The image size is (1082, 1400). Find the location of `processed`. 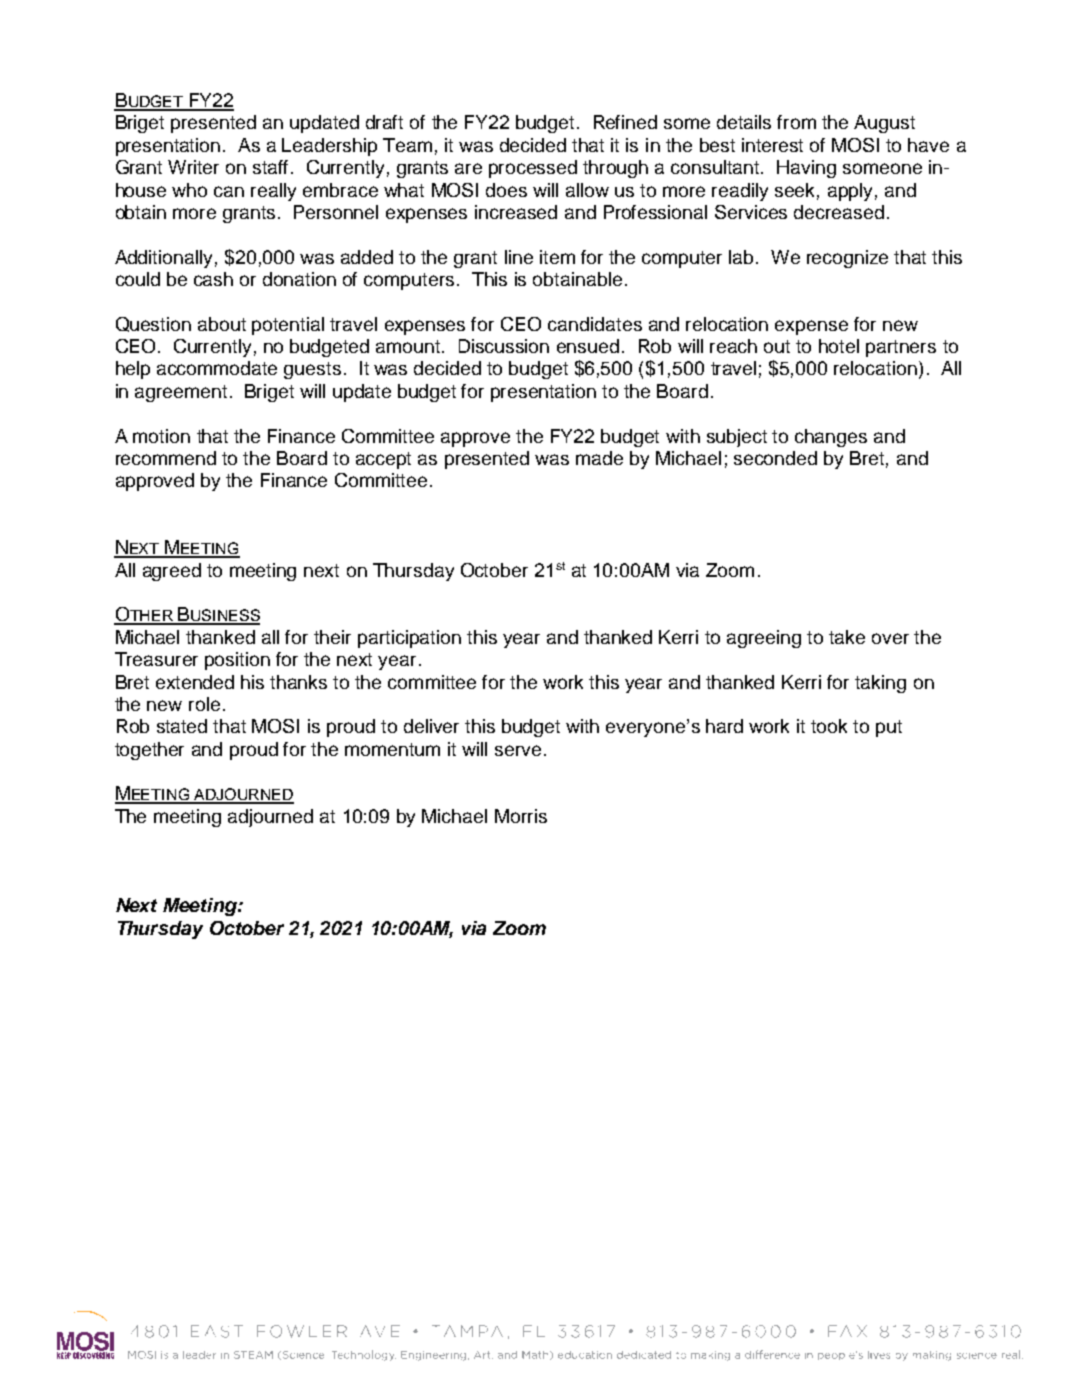

processed is located at coordinates (533, 169).
